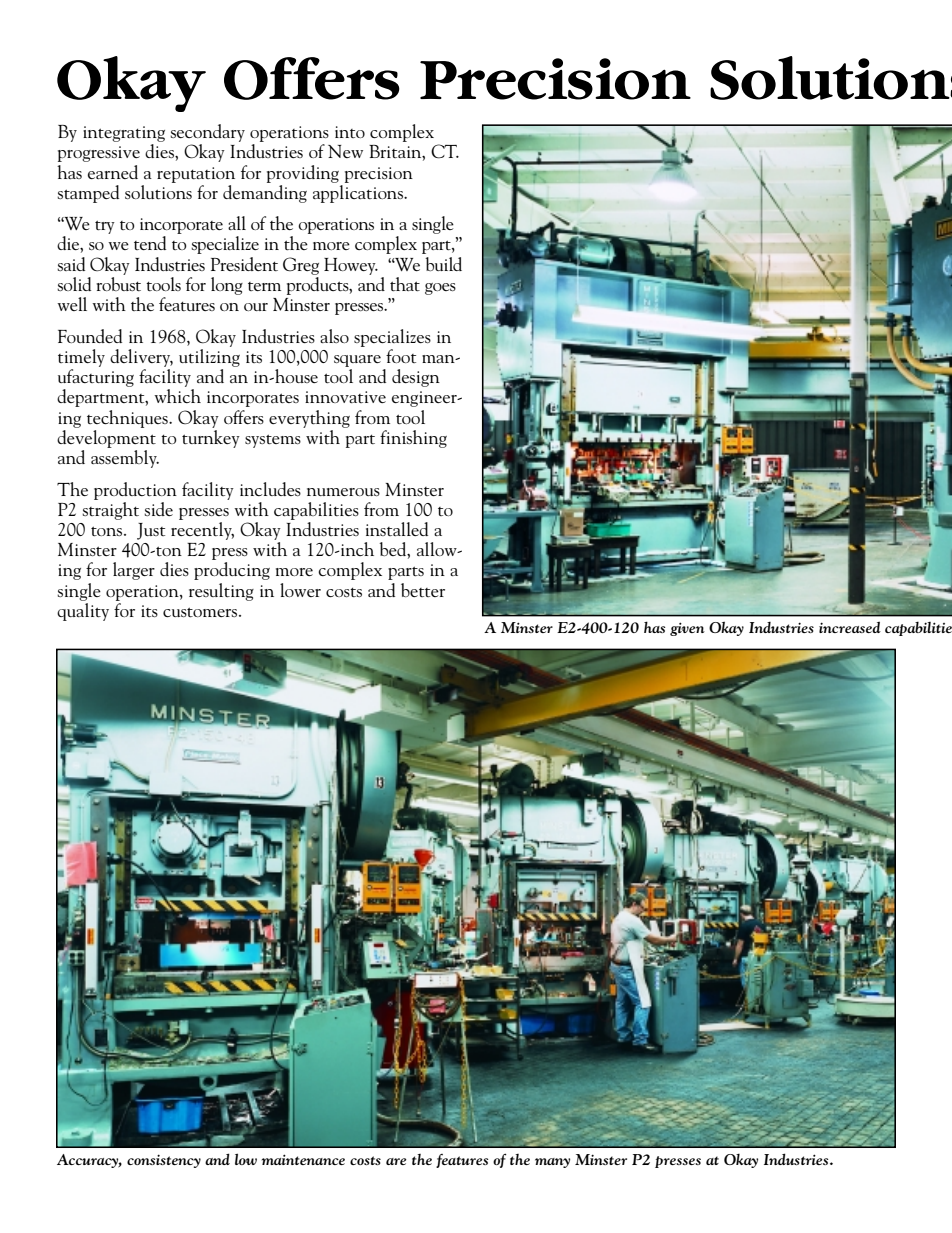  I want to click on maintenance, so click(303, 1159).
